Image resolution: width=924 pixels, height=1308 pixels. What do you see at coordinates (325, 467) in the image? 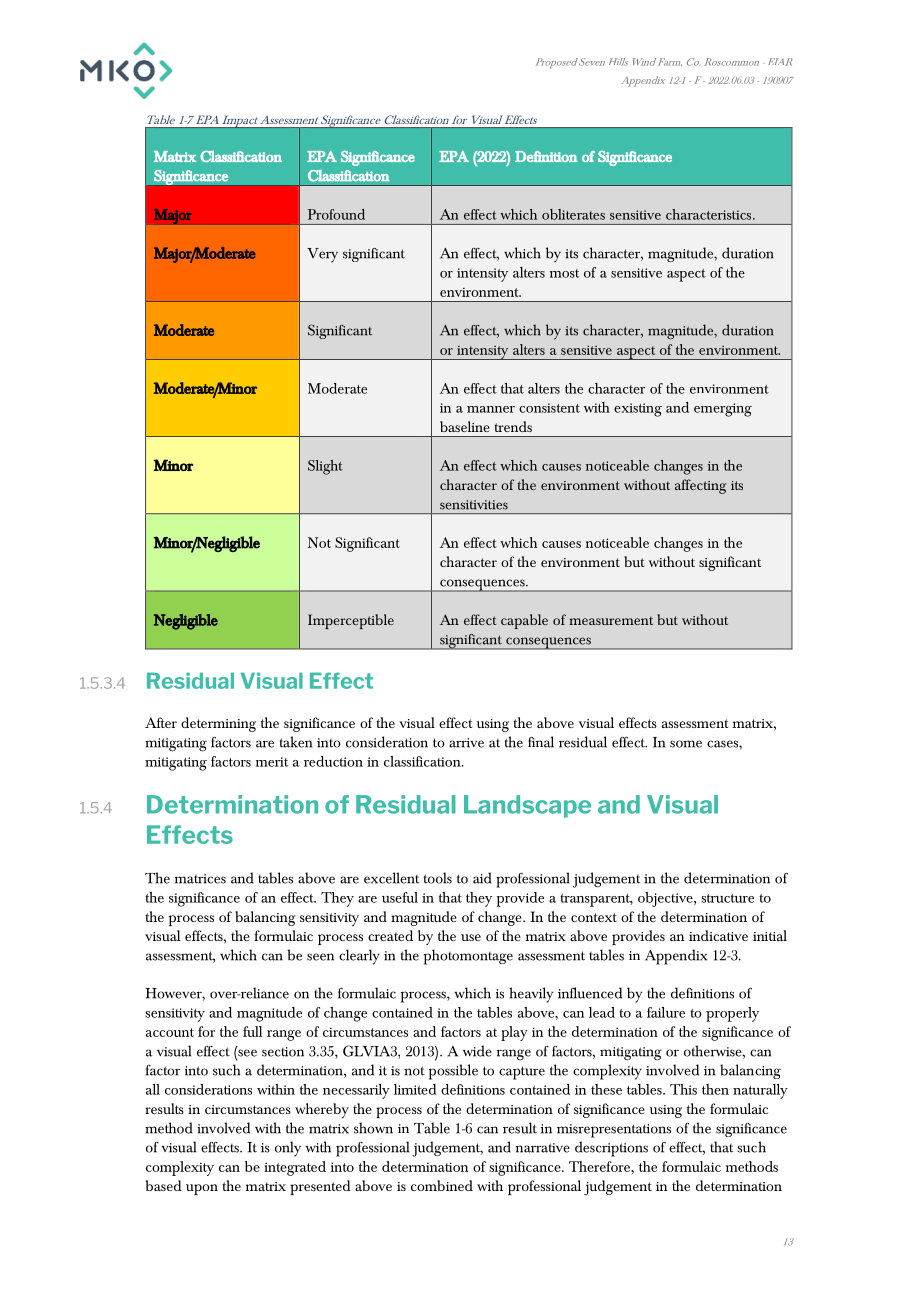
I see `Slight` at bounding box center [325, 467].
